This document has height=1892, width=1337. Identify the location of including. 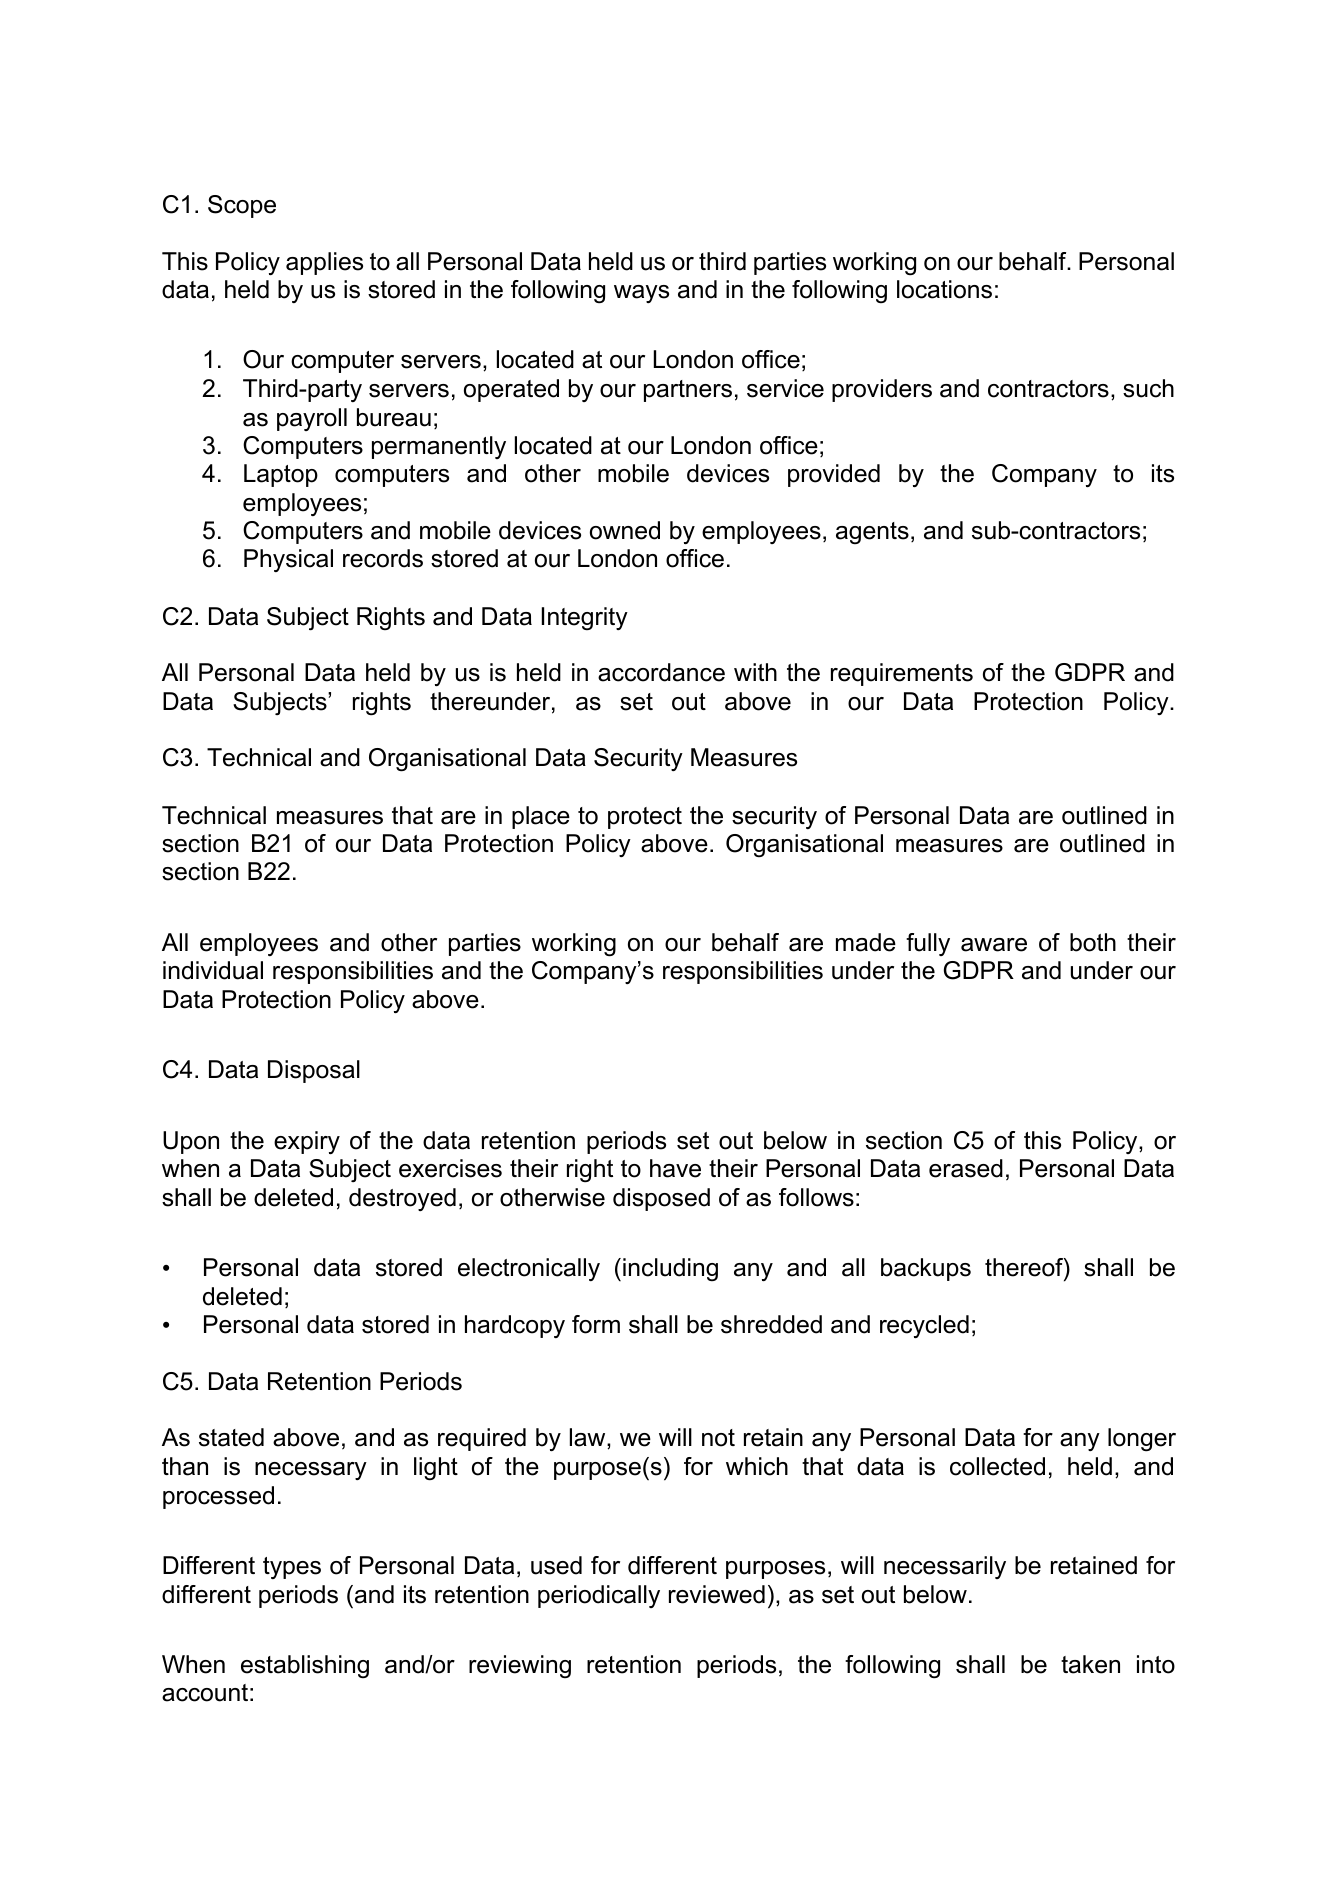
(670, 1269).
